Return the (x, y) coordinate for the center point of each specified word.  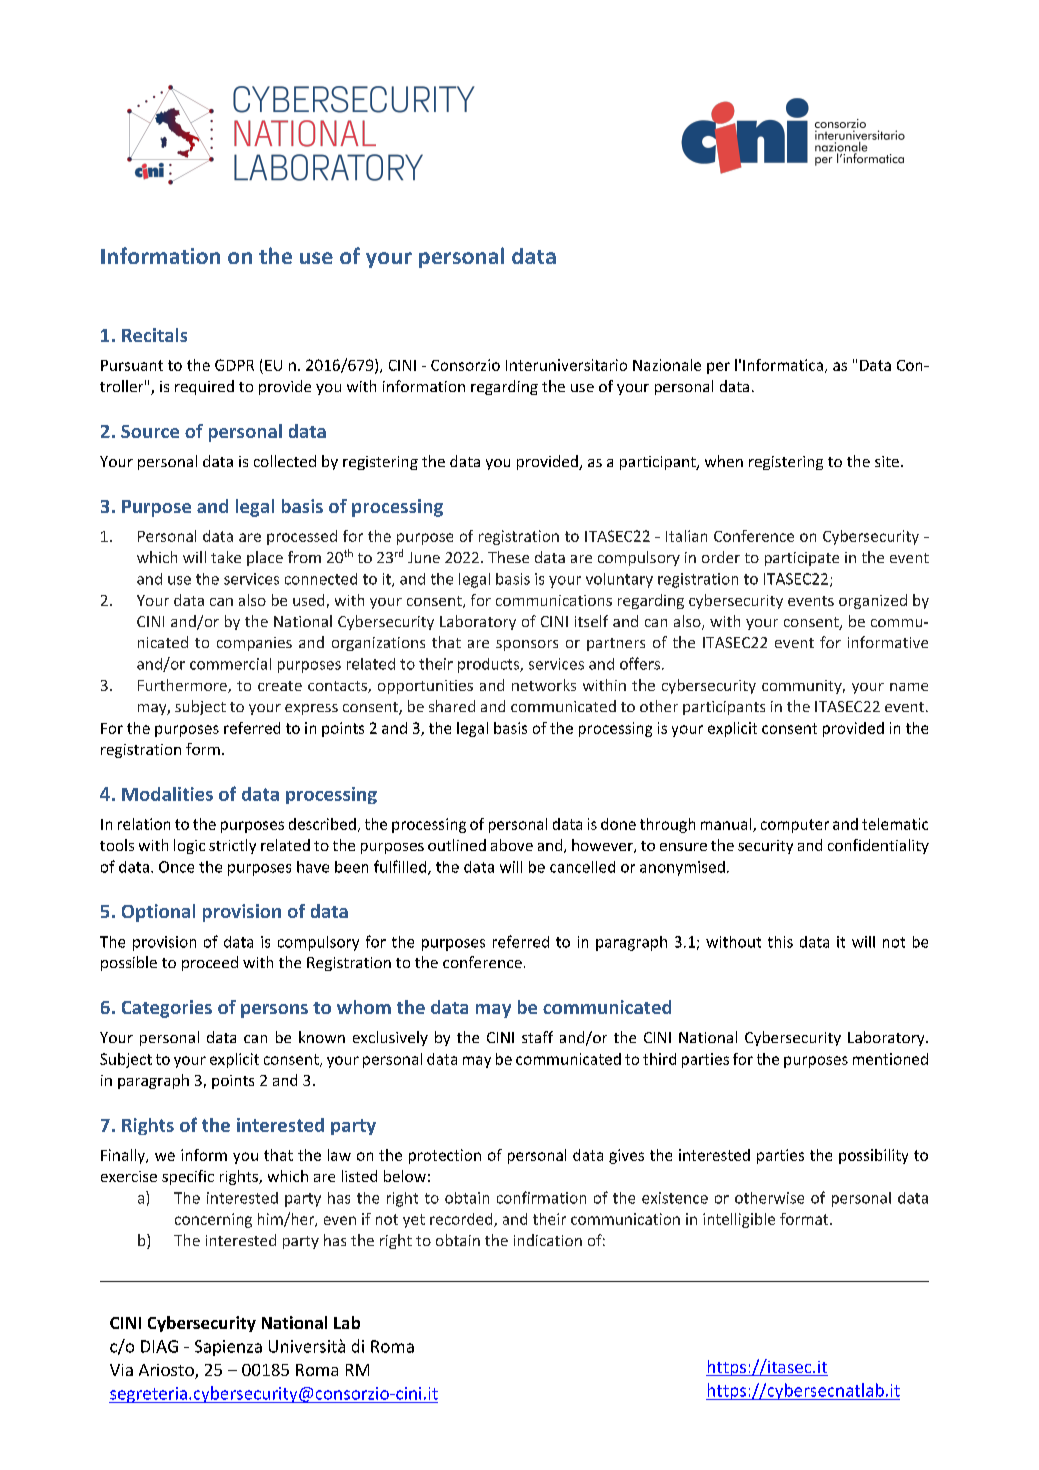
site (887, 461)
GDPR (234, 365)
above (512, 845)
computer (795, 826)
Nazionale (667, 365)
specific (188, 1177)
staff (537, 1037)
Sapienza (228, 1348)
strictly (232, 846)
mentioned (890, 1059)
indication (548, 1240)
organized (873, 601)
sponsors (527, 645)
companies (254, 644)
